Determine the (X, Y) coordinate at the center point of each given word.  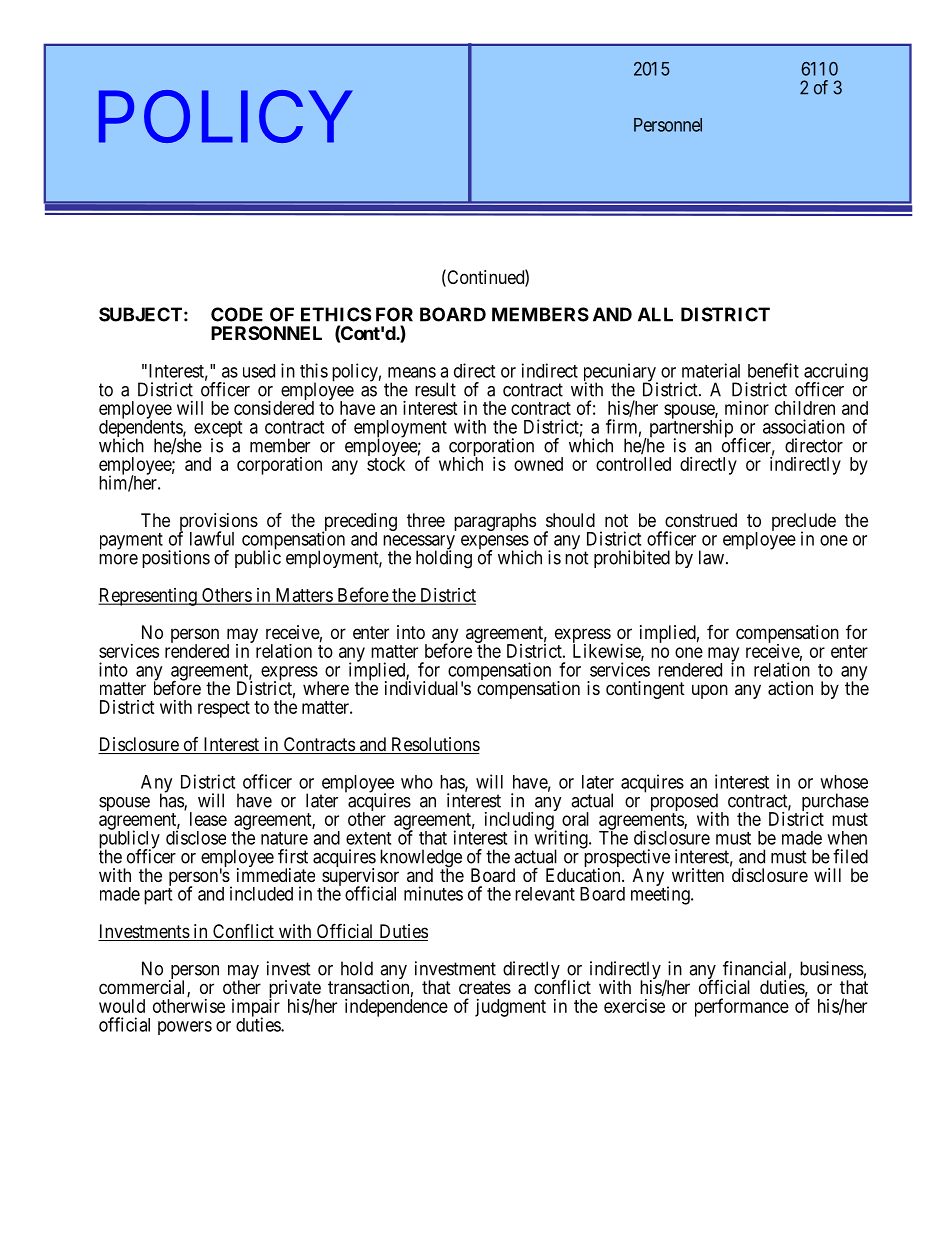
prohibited (632, 559)
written (698, 875)
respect (224, 709)
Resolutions (434, 745)
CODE (237, 314)
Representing (148, 597)
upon (710, 691)
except (218, 430)
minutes (433, 893)
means (412, 372)
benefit (773, 370)
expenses (495, 543)
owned (538, 464)
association (804, 426)
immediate (276, 875)
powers (185, 1028)
